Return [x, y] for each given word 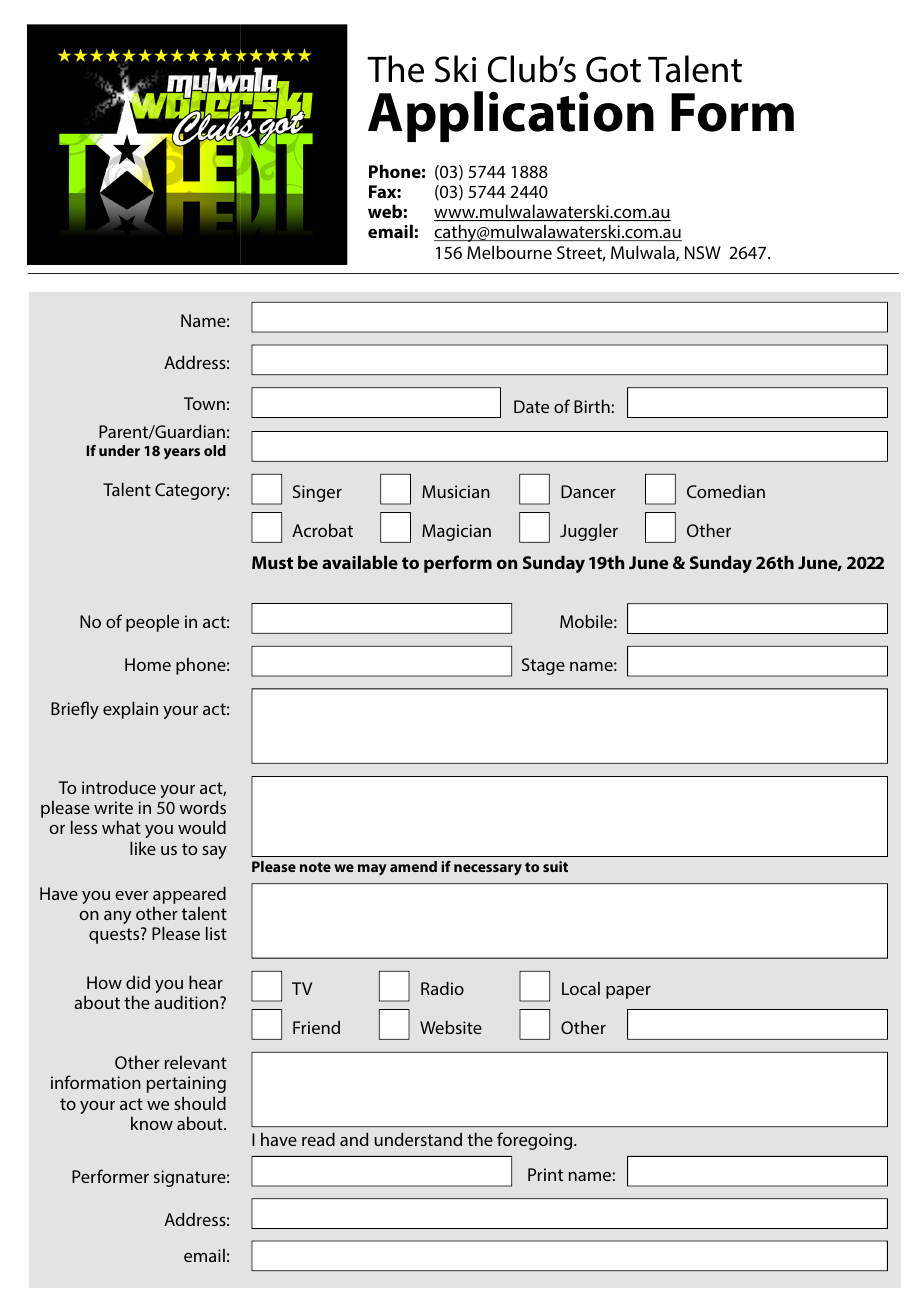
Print [545, 1174]
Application [511, 116]
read [318, 1139]
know [152, 1123]
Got [613, 69]
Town [204, 403]
